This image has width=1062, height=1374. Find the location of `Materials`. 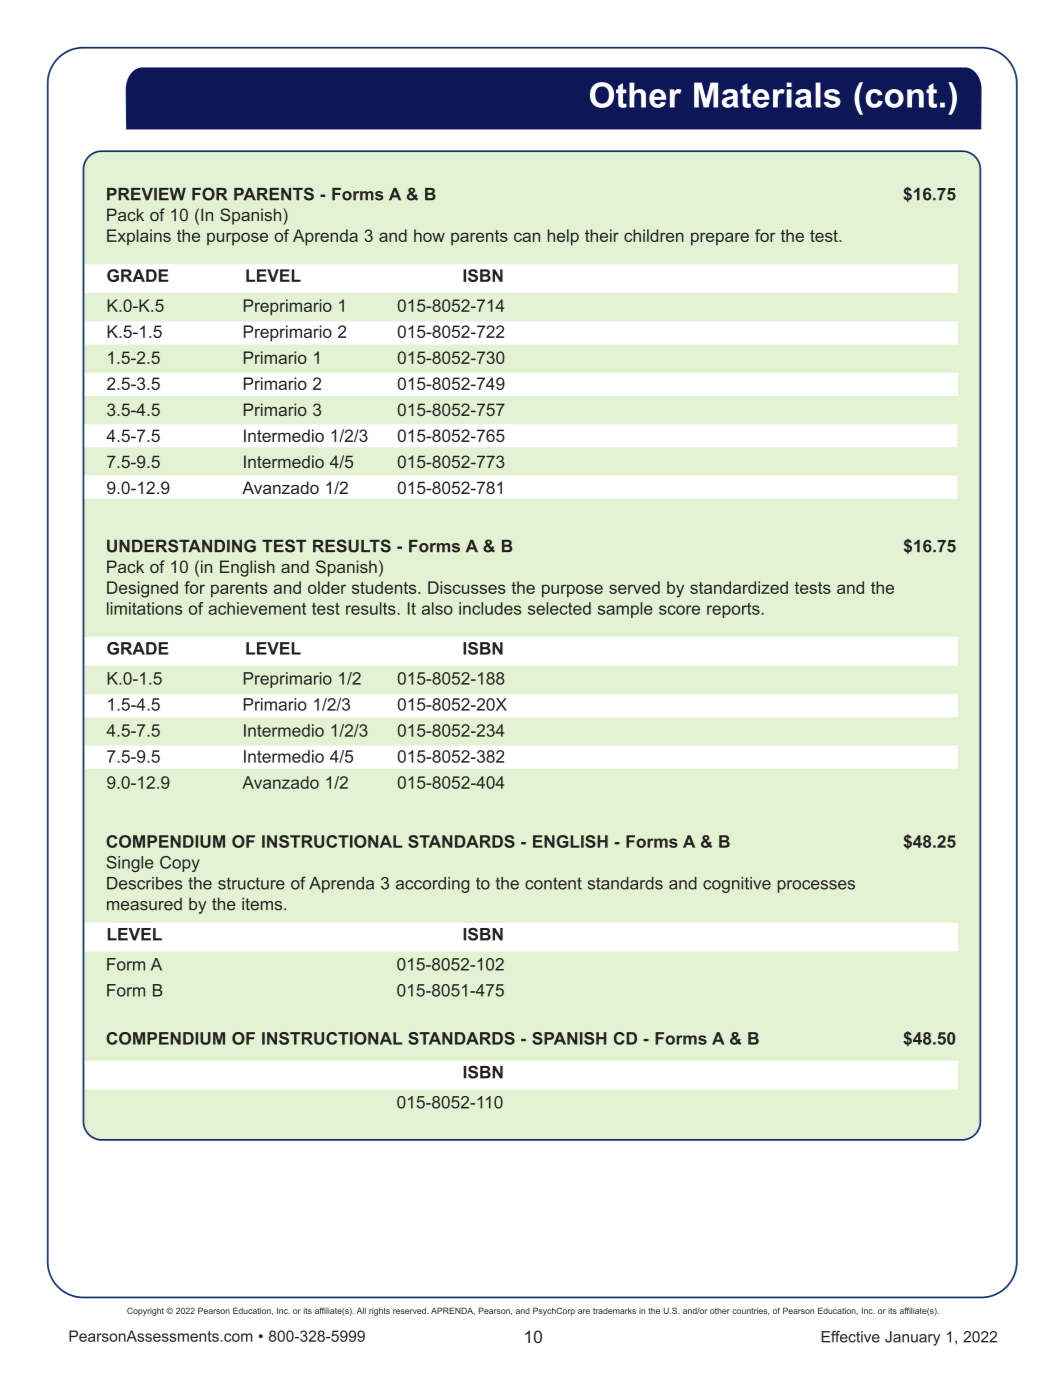

Materials is located at coordinates (767, 95).
